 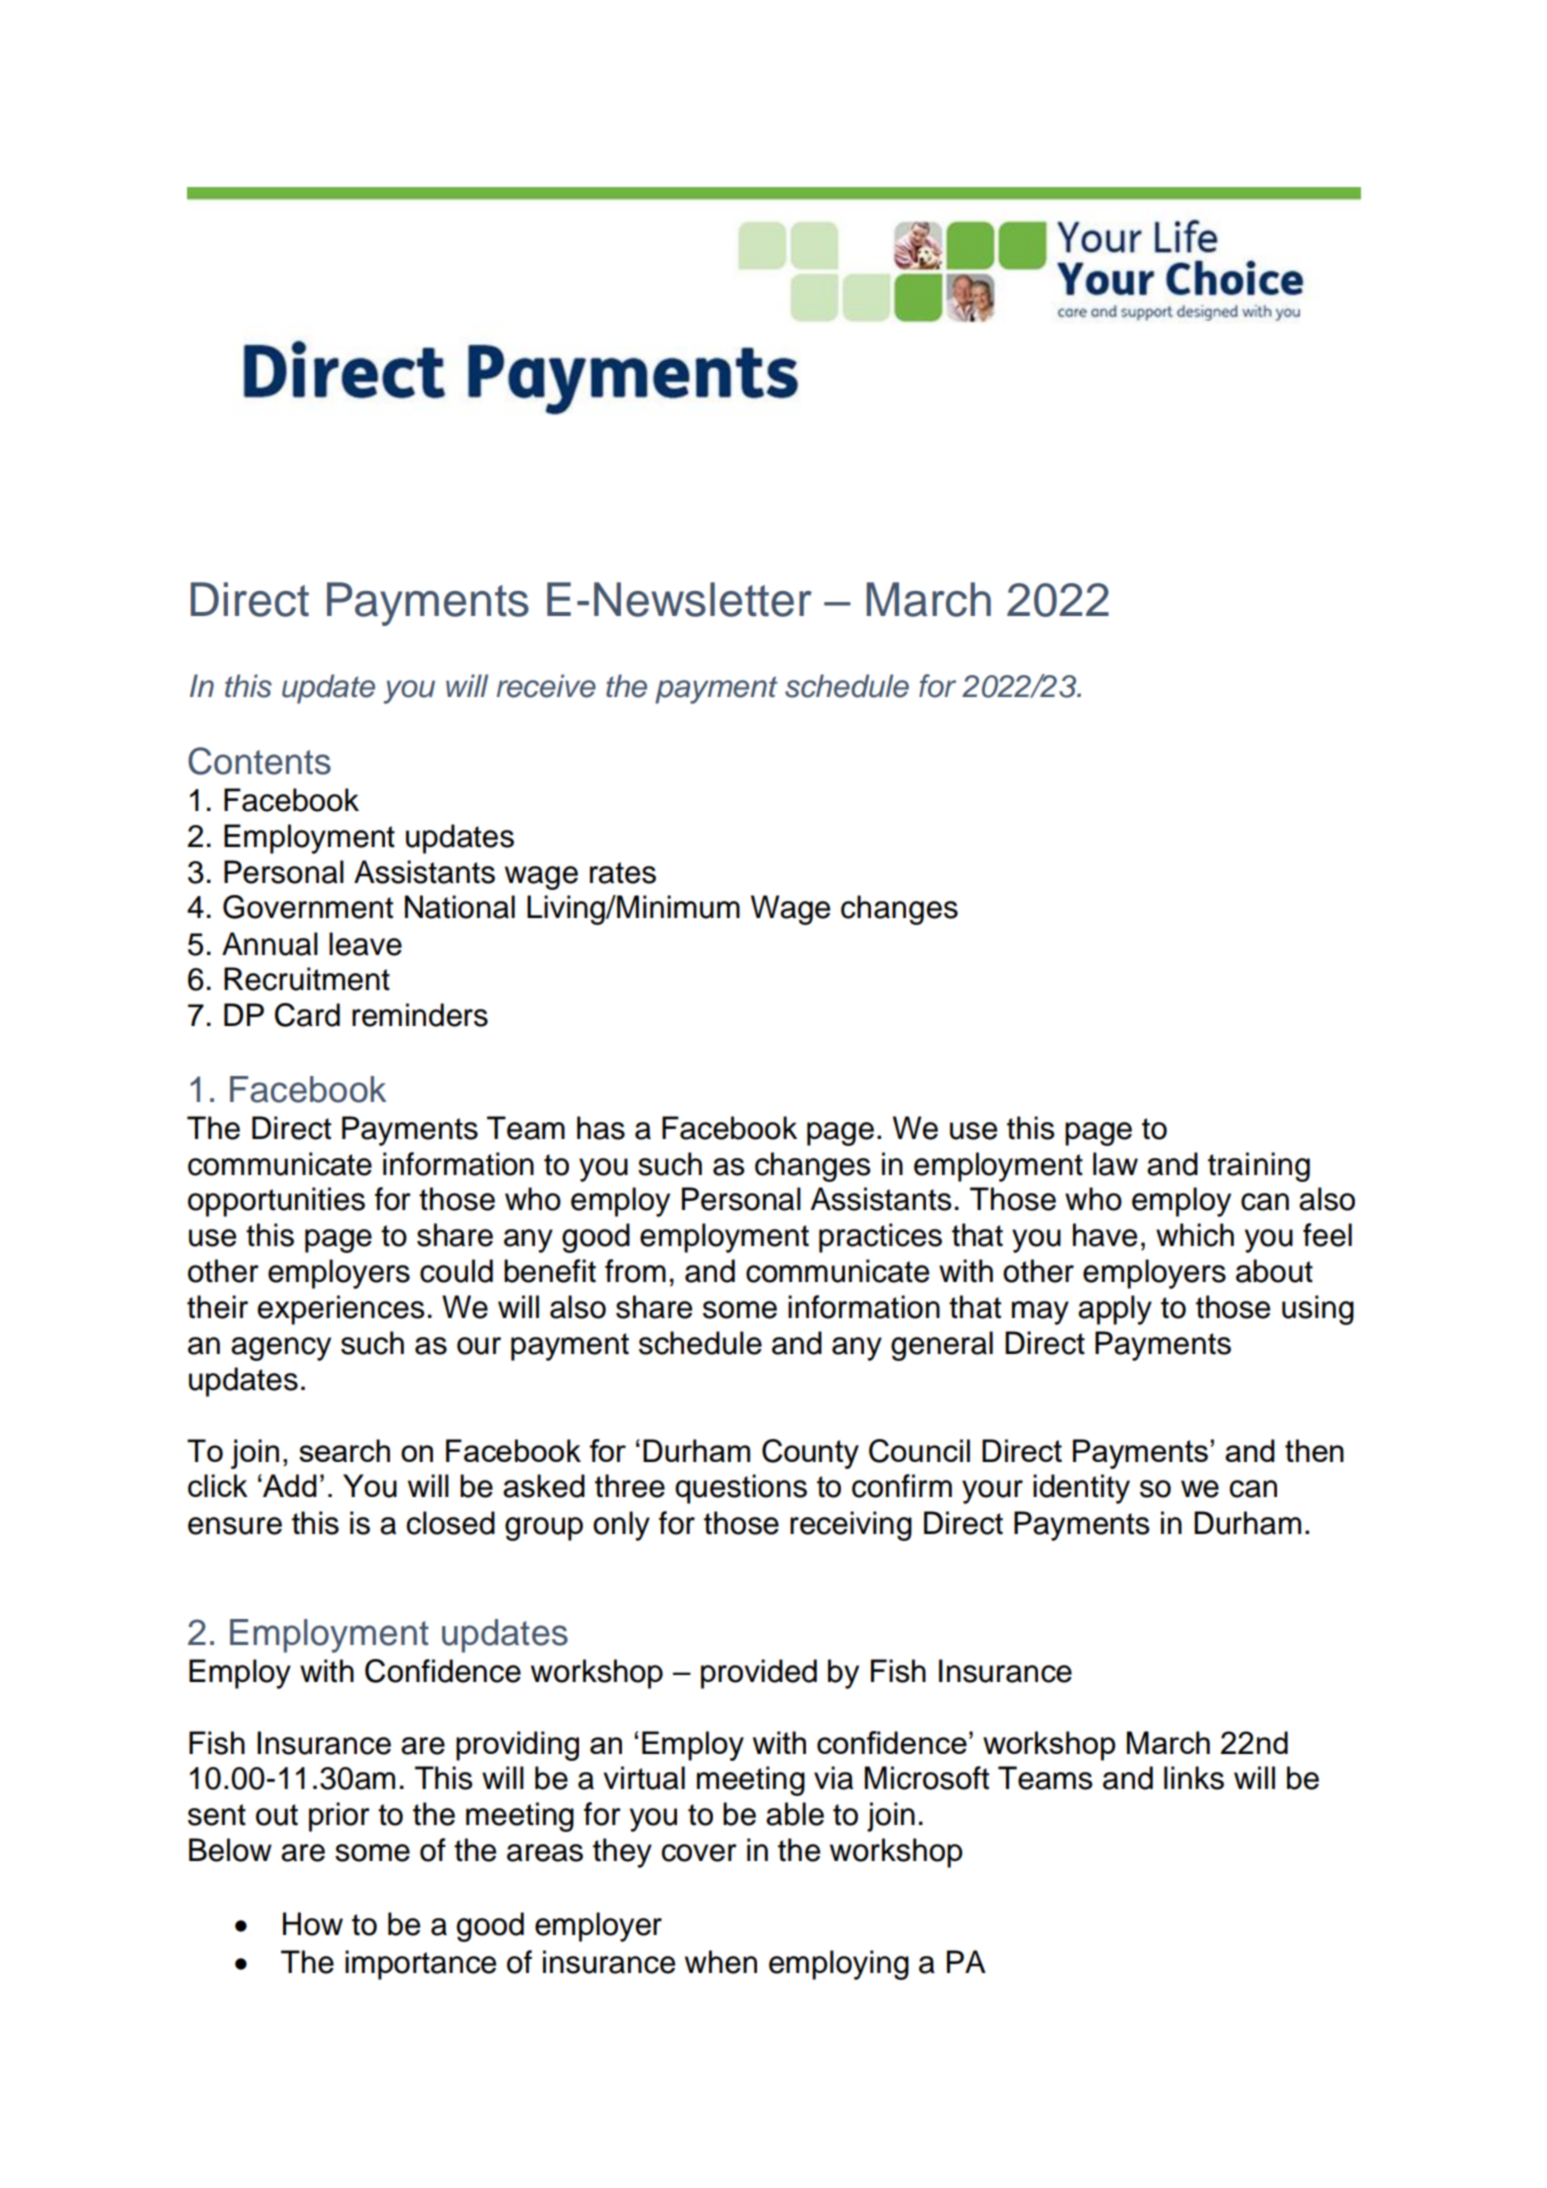 What do you see at coordinates (289, 1485) in the screenshot?
I see `Add` at bounding box center [289, 1485].
